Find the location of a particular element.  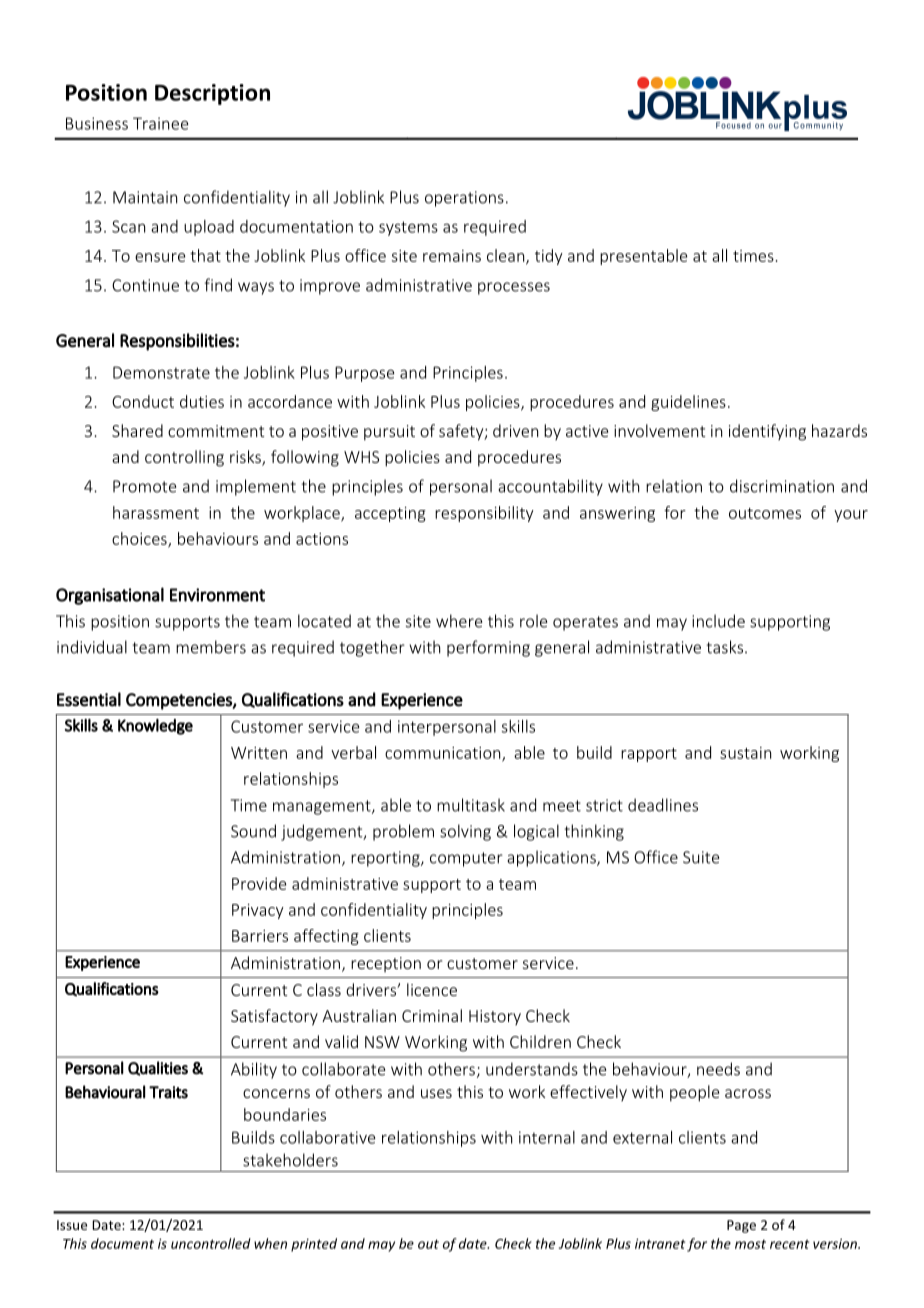

Page is located at coordinates (741, 1226).
